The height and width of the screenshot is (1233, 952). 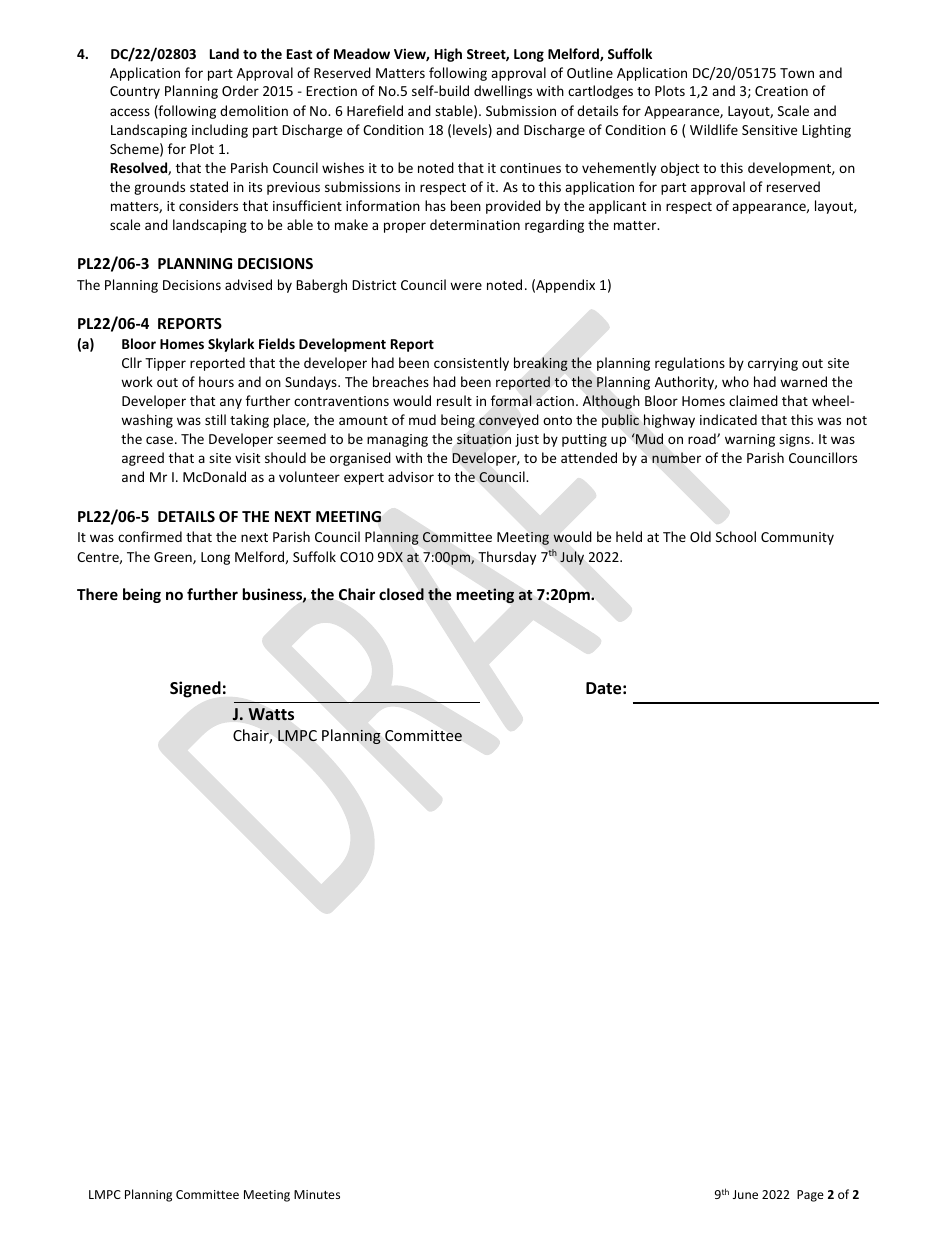 What do you see at coordinates (503, 92) in the screenshot?
I see `dwellings` at bounding box center [503, 92].
